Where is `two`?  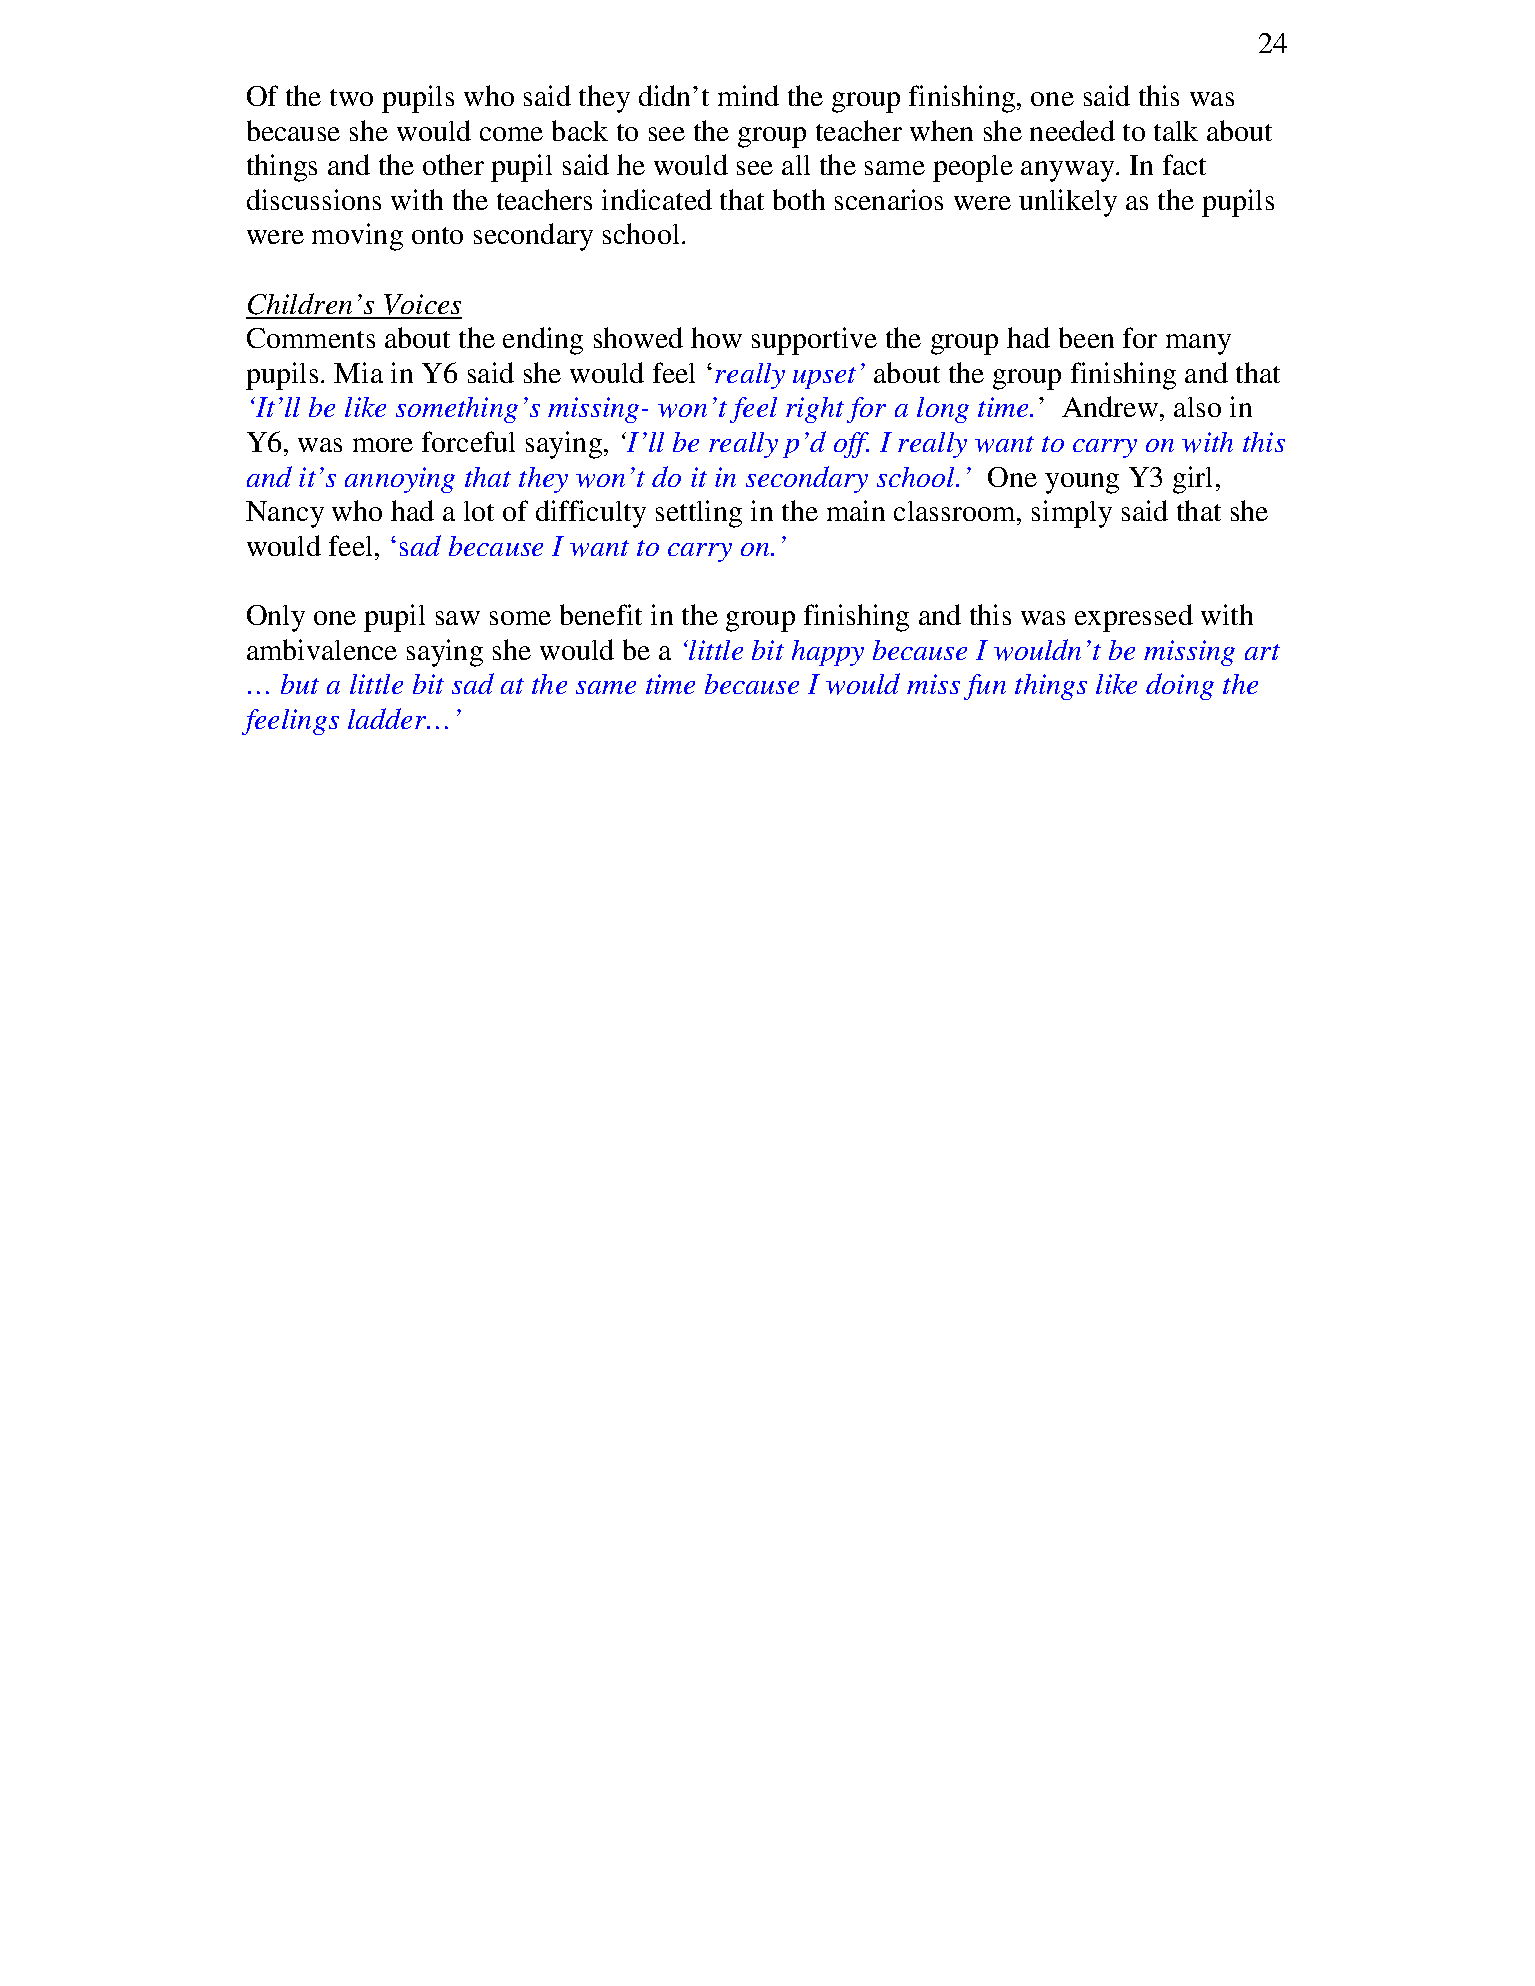 two is located at coordinates (351, 97).
